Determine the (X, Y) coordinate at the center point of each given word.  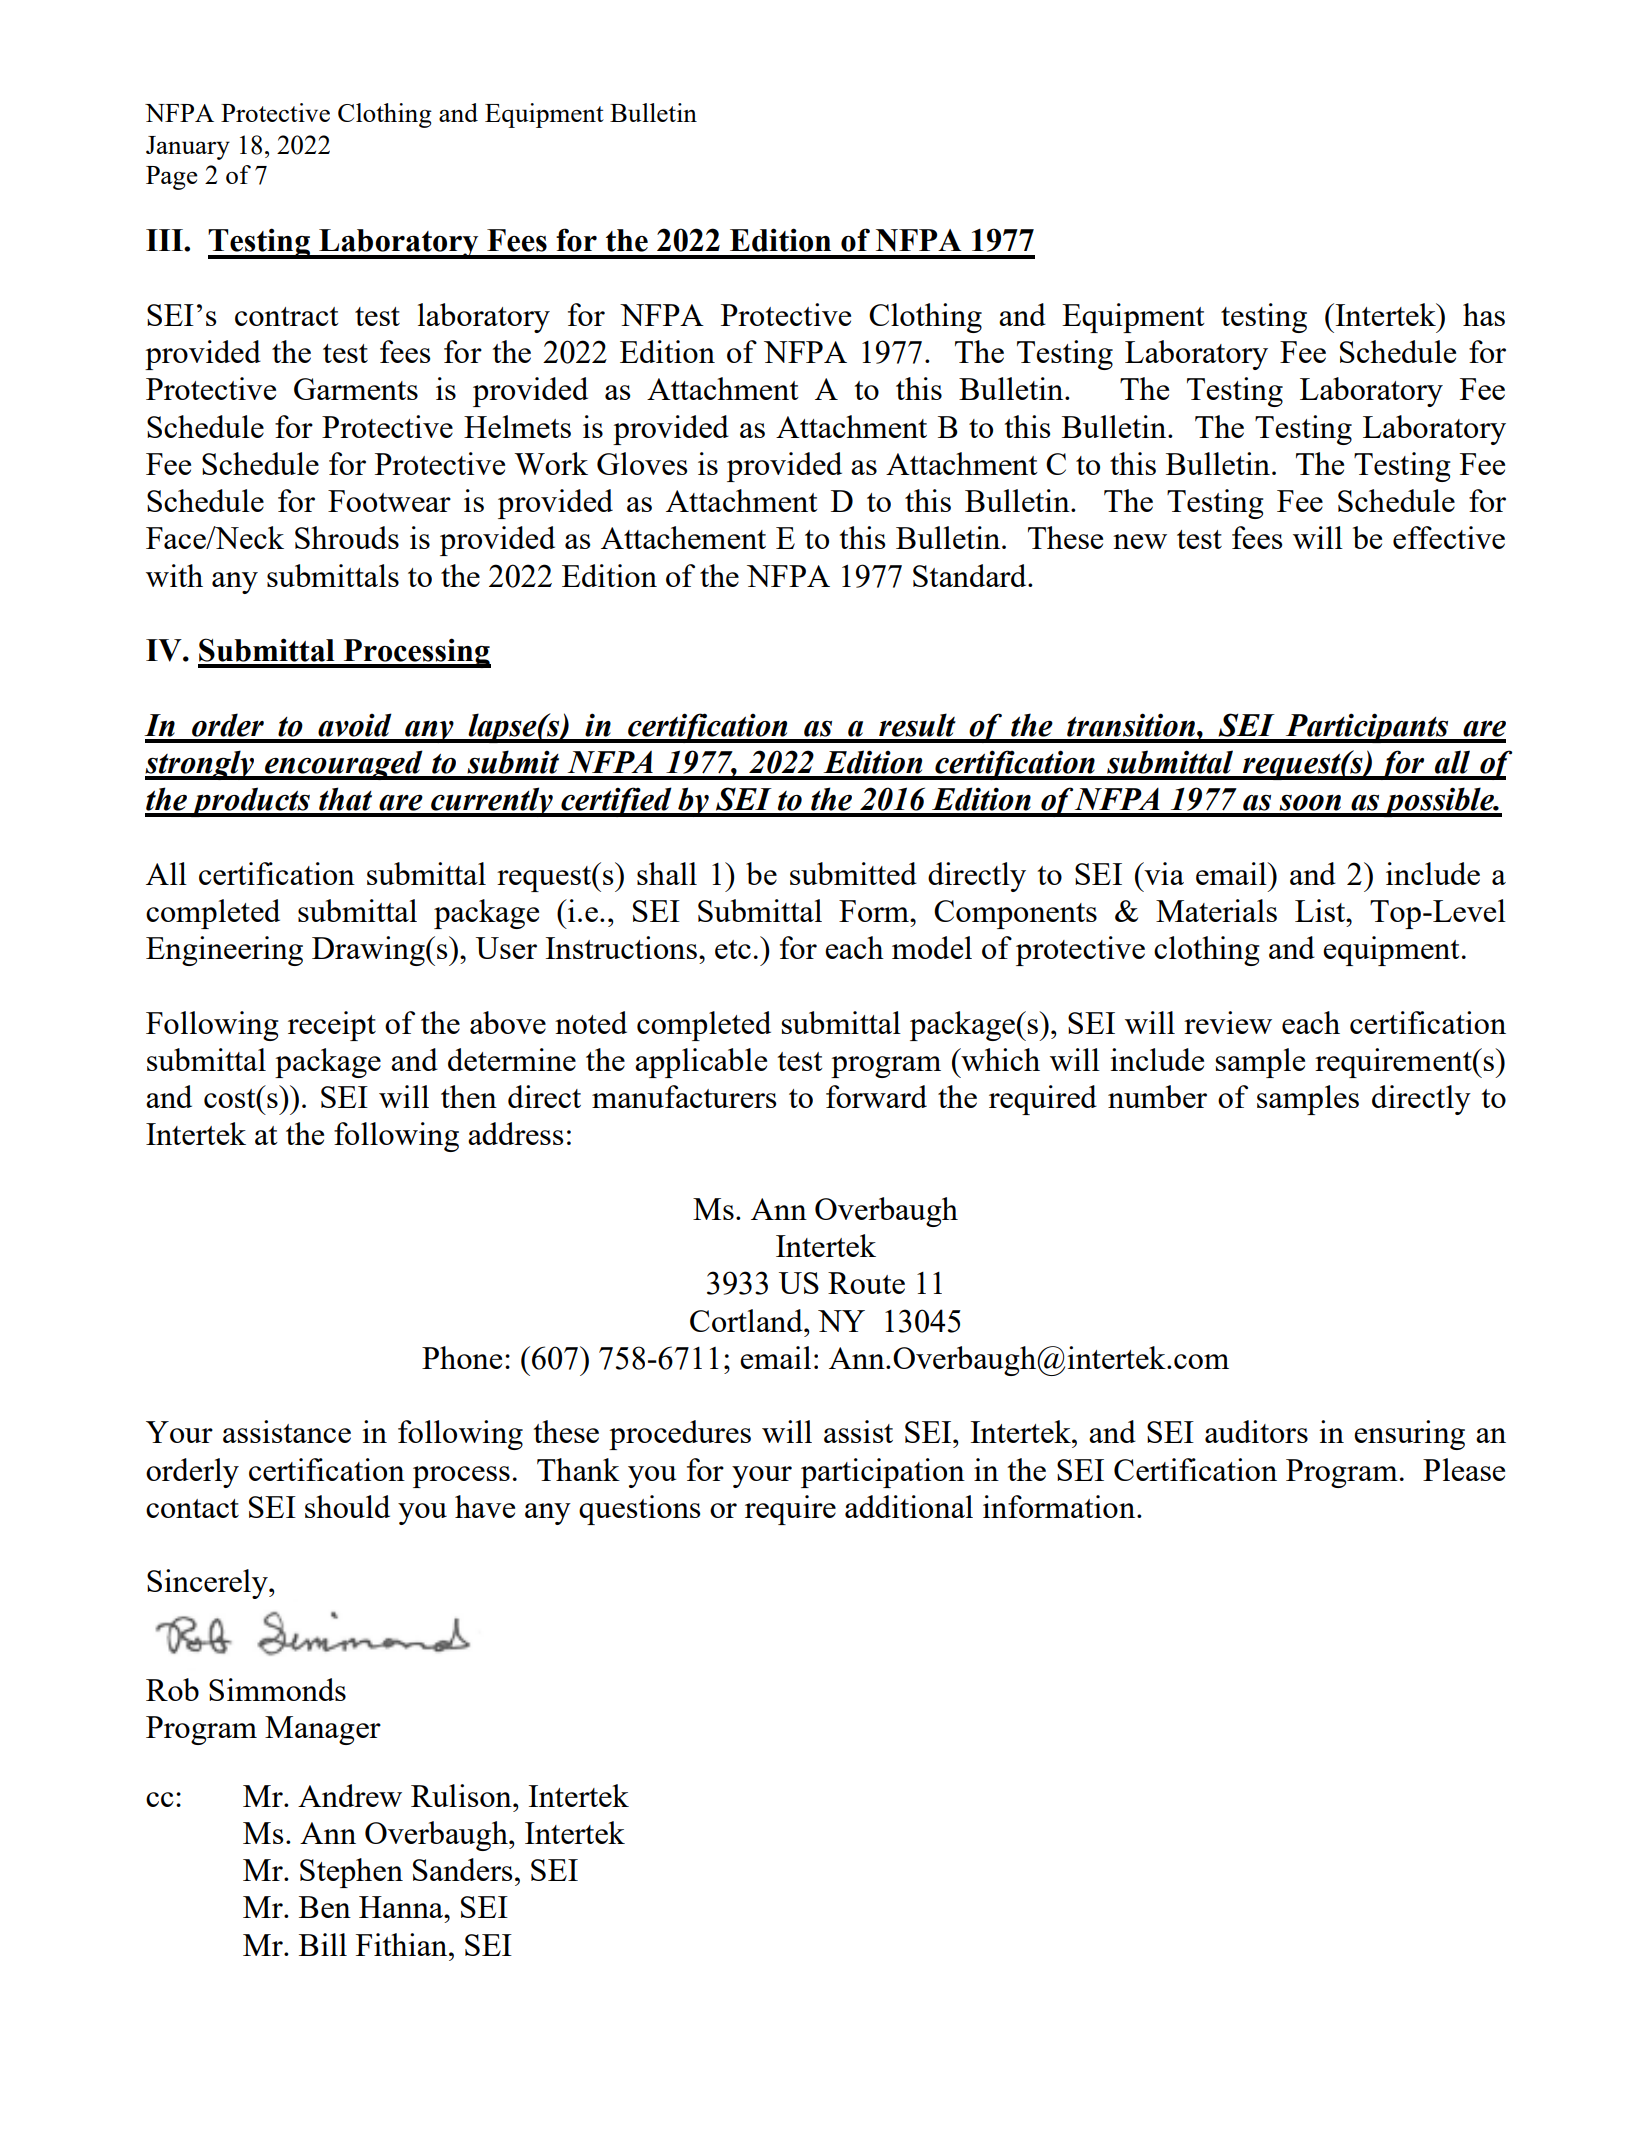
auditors (1256, 1431)
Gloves (642, 463)
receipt (332, 1026)
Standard (971, 575)
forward (876, 1096)
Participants (1367, 728)
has (1484, 314)
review (1228, 1022)
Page (172, 178)
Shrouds (347, 537)
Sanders (462, 1869)
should (347, 1506)
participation (883, 1473)
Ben (325, 1907)
